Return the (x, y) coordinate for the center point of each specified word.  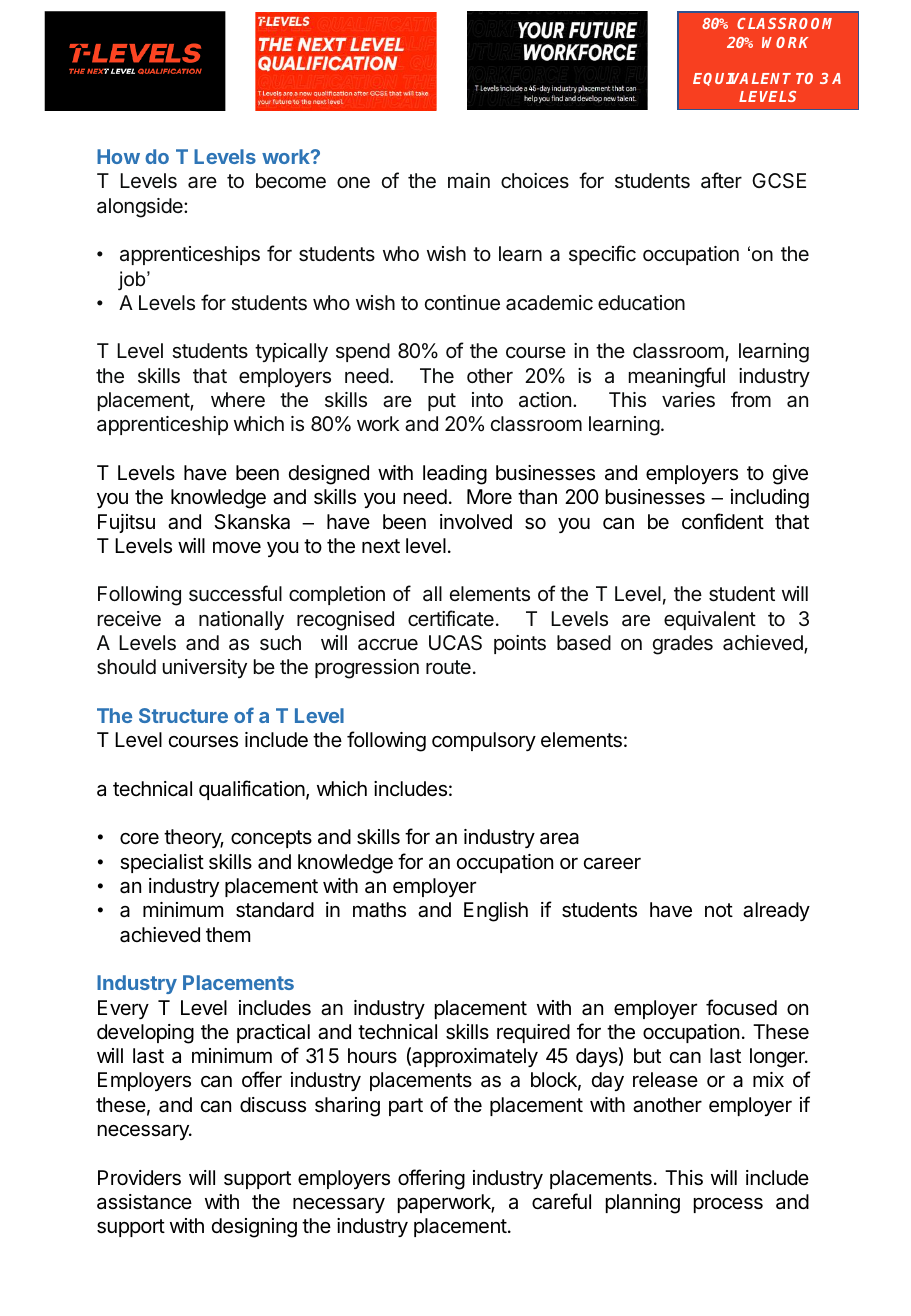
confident (723, 521)
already (776, 911)
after (721, 180)
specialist (162, 863)
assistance (144, 1202)
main (469, 181)
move (237, 547)
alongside (141, 208)
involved (476, 521)
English (496, 912)
